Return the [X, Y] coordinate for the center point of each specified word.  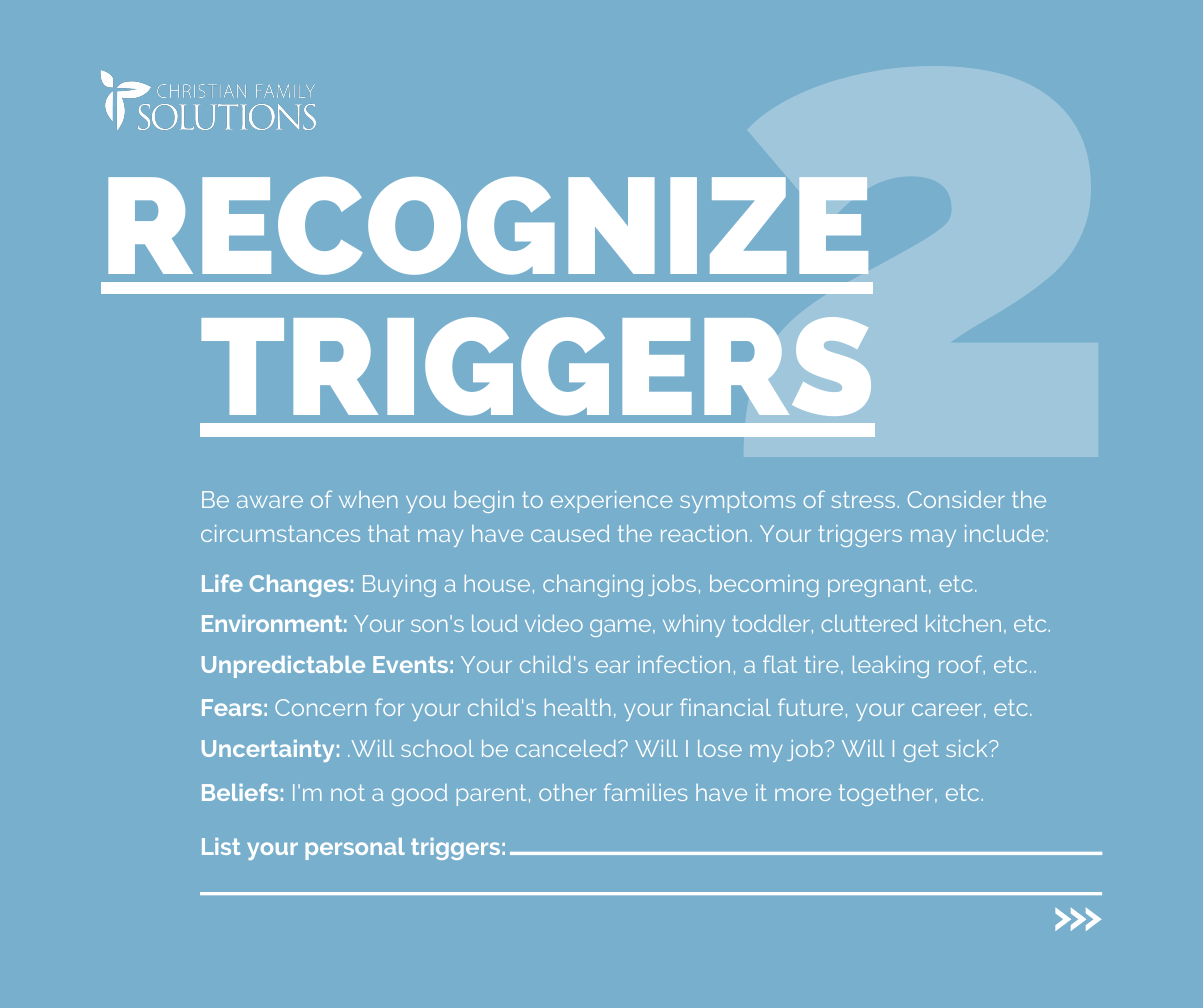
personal [355, 849]
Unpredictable [283, 667]
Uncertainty [268, 751]
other [567, 792]
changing [593, 586]
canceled [567, 748]
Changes [299, 586]
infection [684, 664]
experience [611, 502]
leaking [891, 667]
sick [968, 748]
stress [863, 499]
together [887, 795]
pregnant [877, 586]
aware [270, 501]
